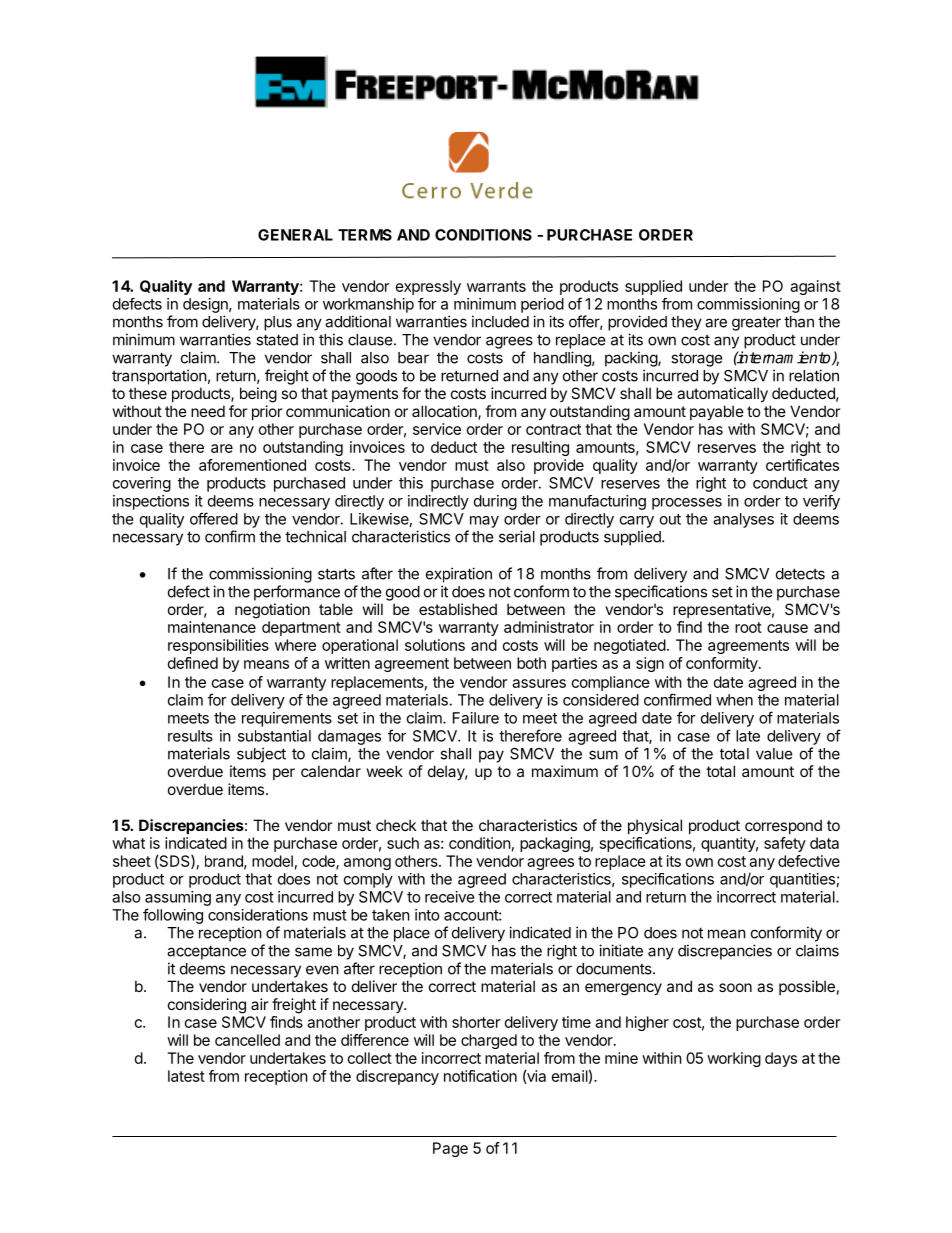  Describe the element at coordinates (815, 287) in the screenshot. I see `against` at that location.
